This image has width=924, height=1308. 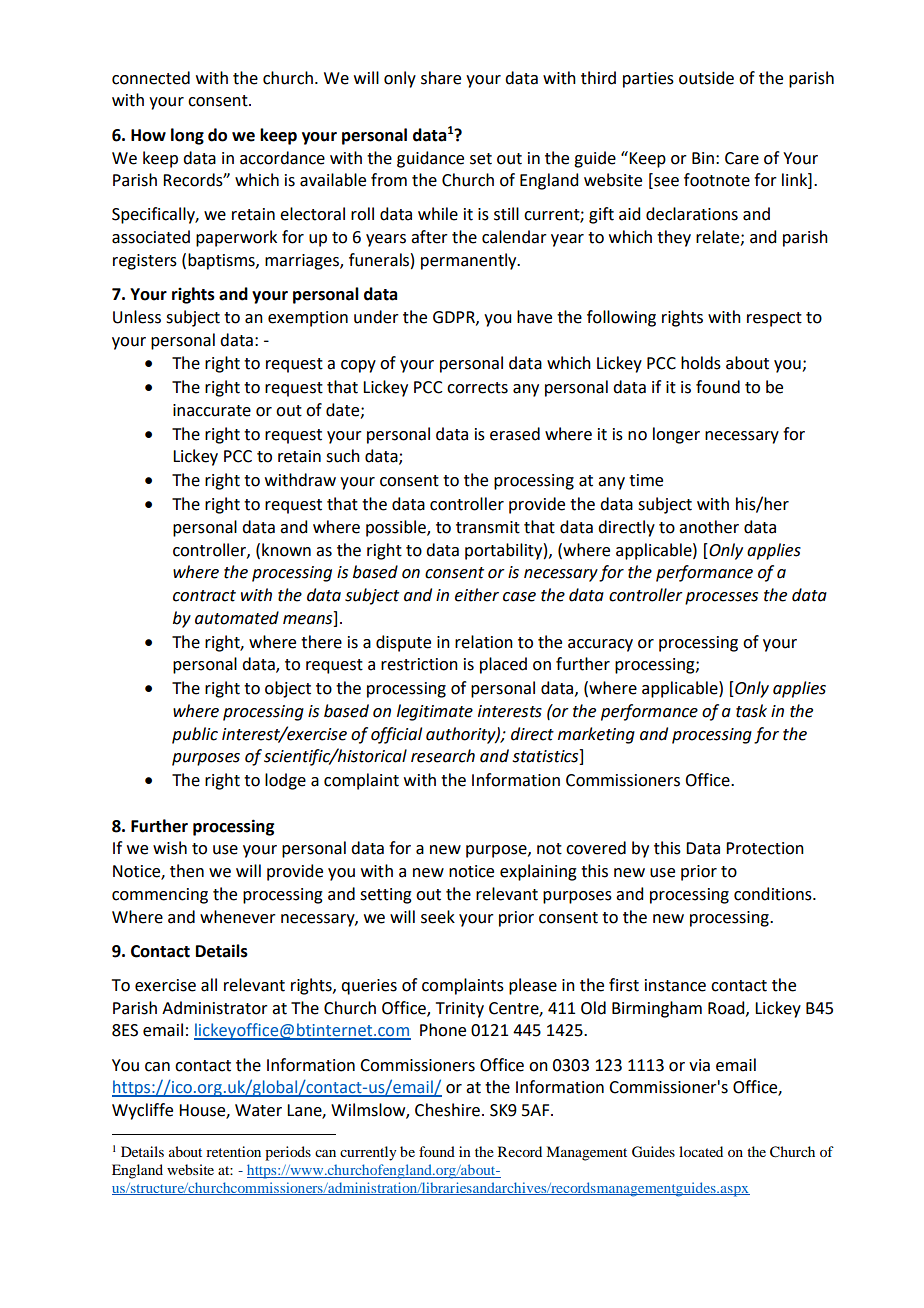 What do you see at coordinates (441, 78) in the image?
I see `share` at bounding box center [441, 78].
